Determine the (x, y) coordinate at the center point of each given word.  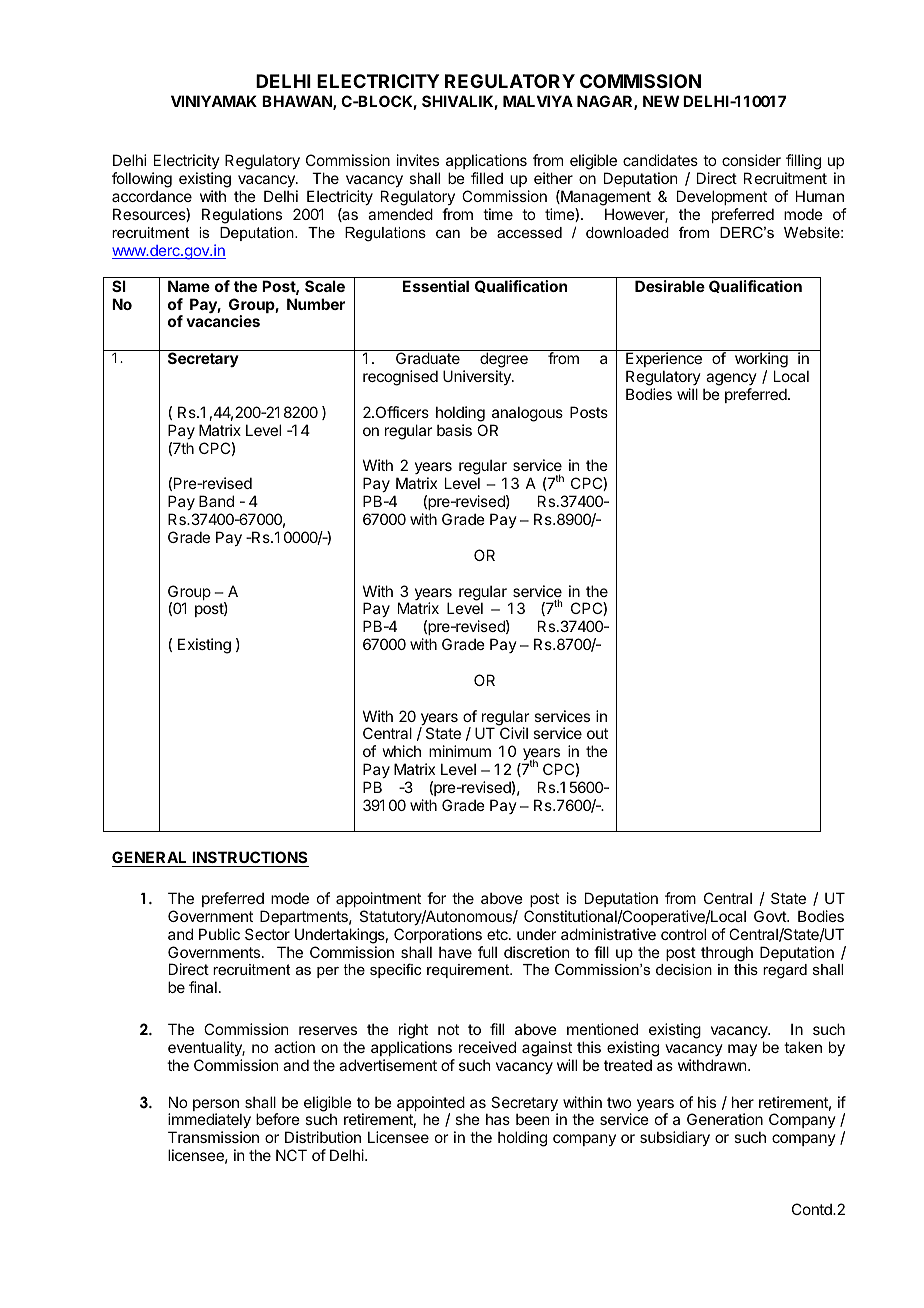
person (217, 1106)
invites (418, 160)
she (467, 1119)
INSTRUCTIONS (249, 859)
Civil (514, 733)
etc (498, 934)
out (597, 733)
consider (751, 160)
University (478, 377)
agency (731, 379)
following (142, 180)
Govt (771, 916)
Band (216, 501)
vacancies (223, 321)
